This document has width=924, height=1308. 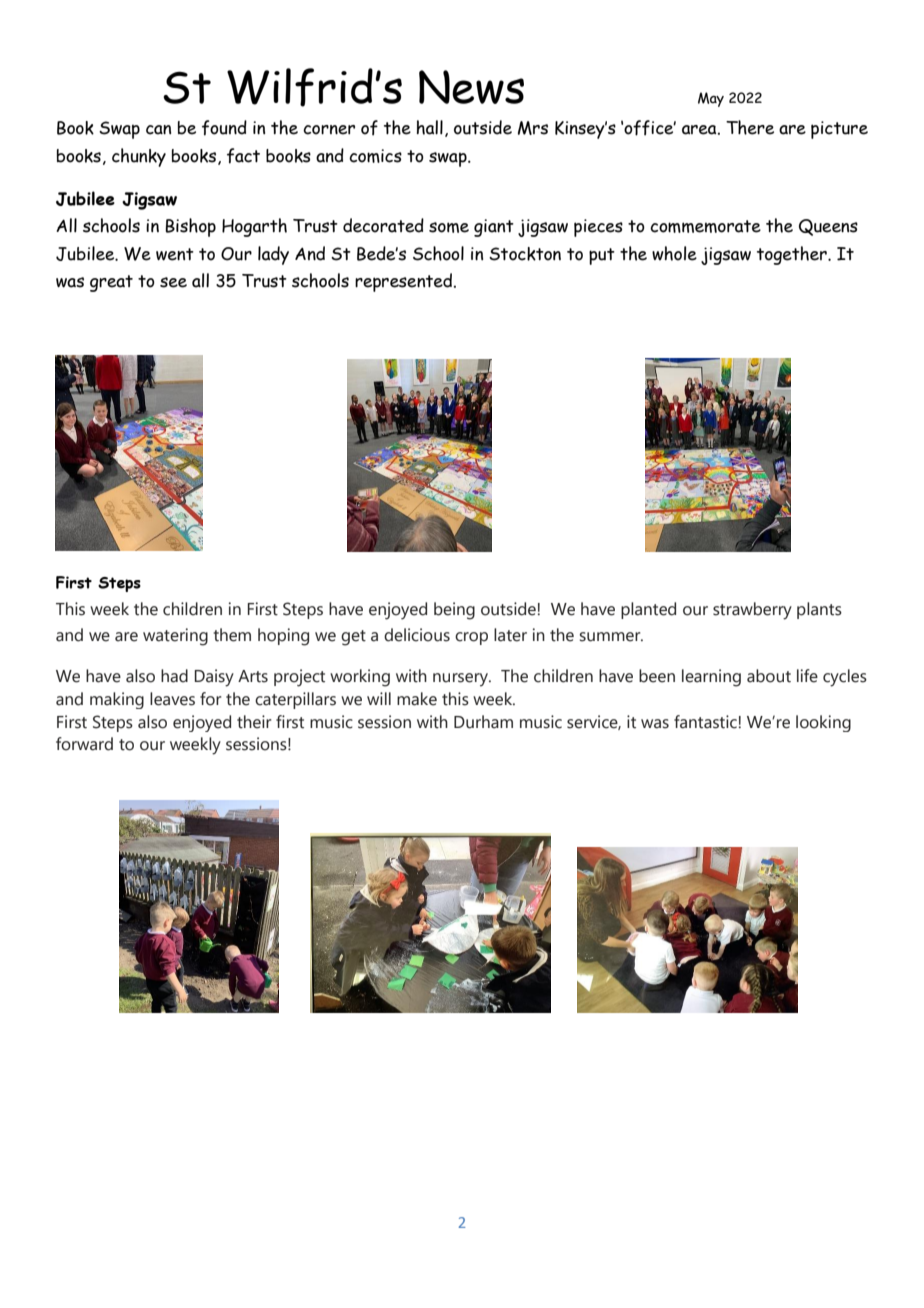 What do you see at coordinates (483, 722) in the document?
I see `Durham` at bounding box center [483, 722].
